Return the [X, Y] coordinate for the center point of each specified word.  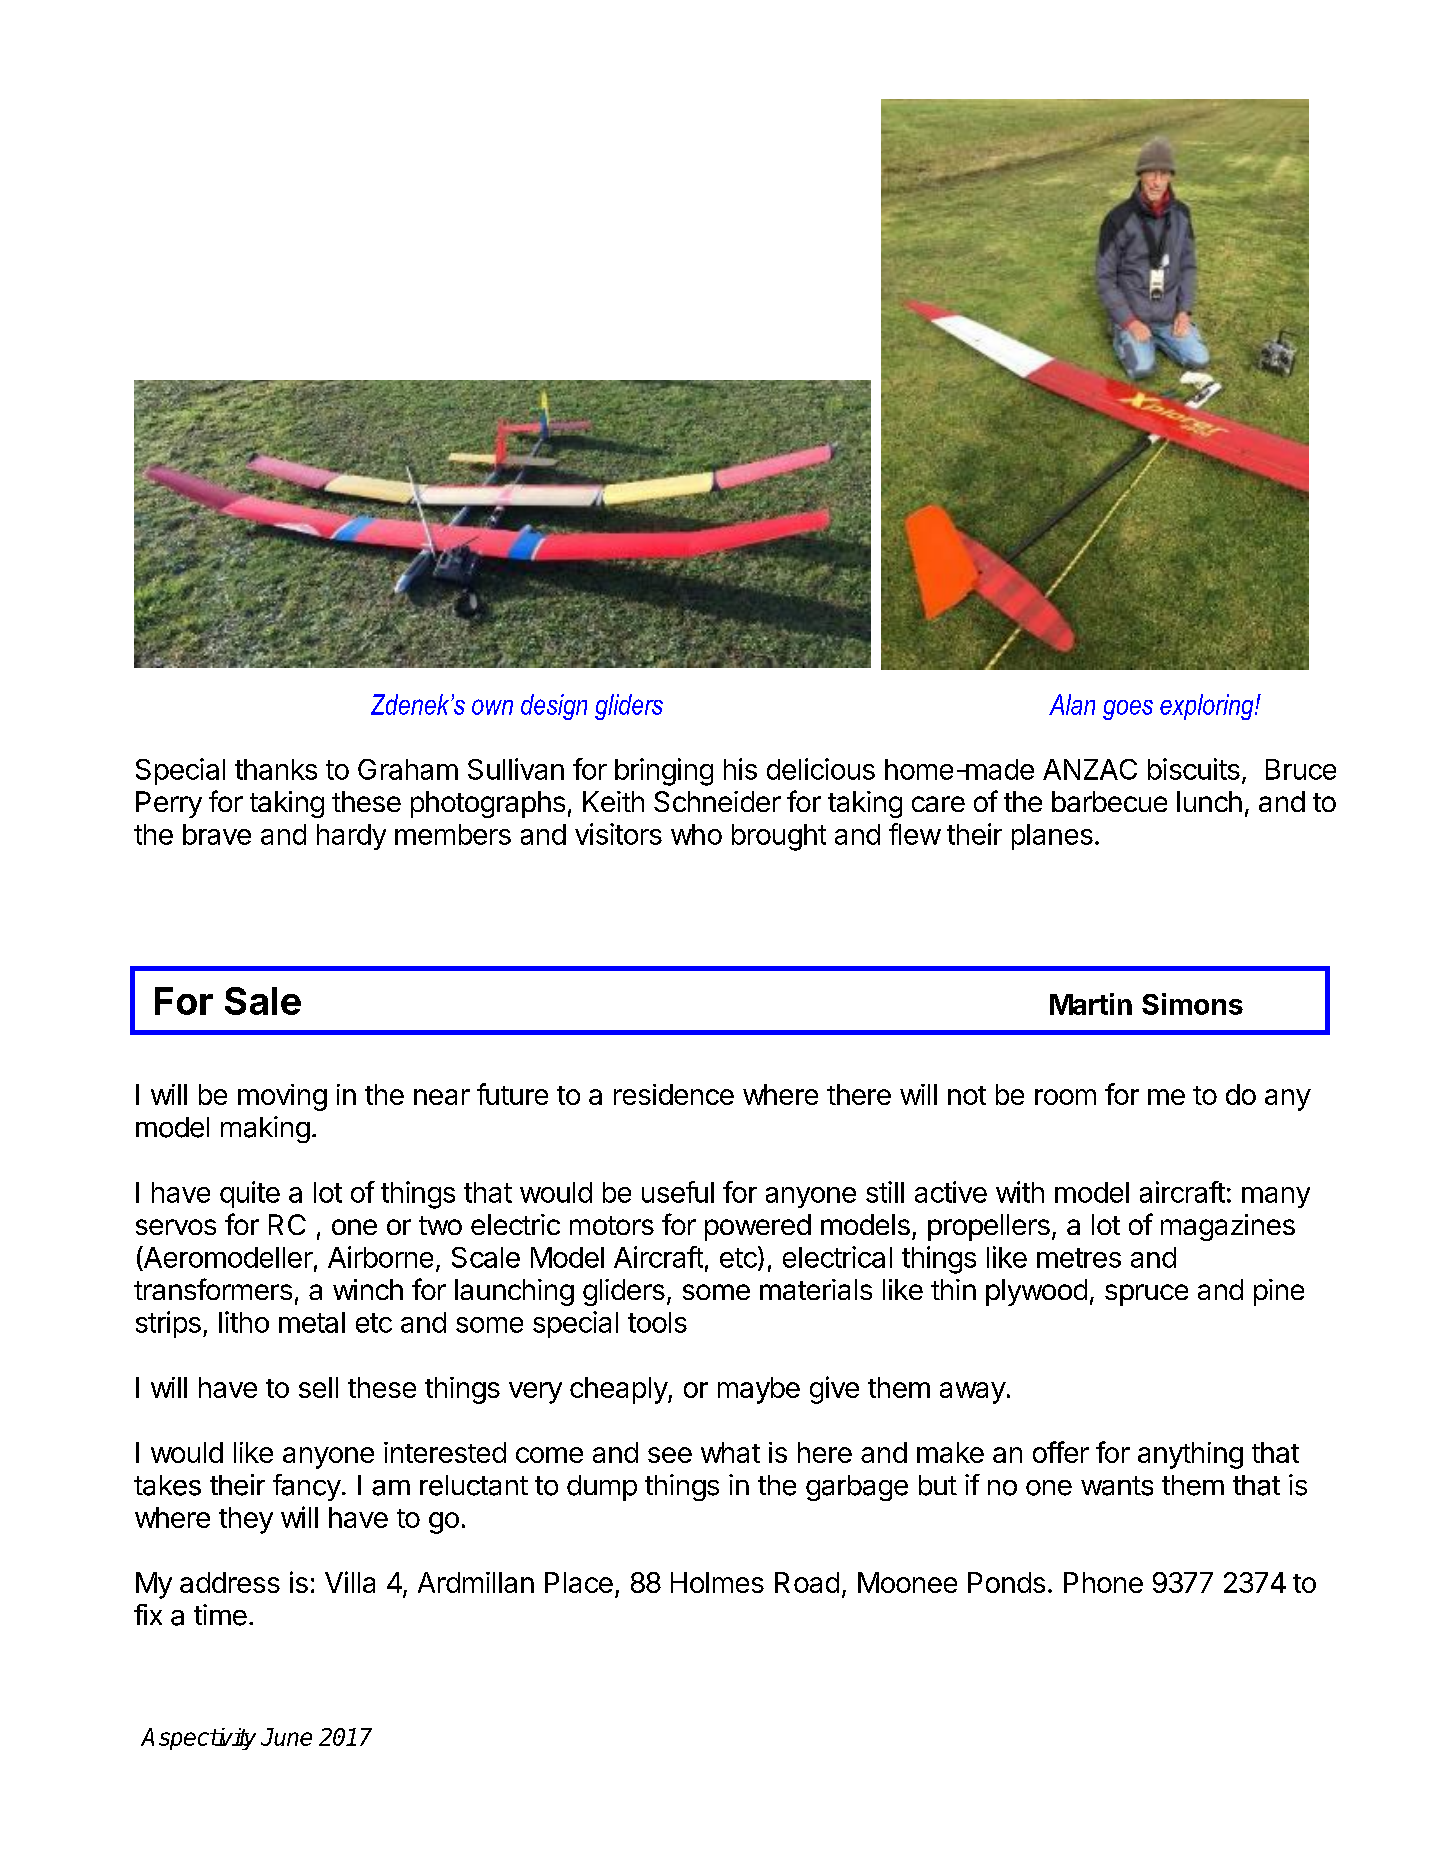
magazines [1228, 1227]
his [740, 769]
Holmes [717, 1582]
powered [758, 1227]
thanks [276, 769]
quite [250, 1194]
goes [1128, 710]
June [286, 1737]
